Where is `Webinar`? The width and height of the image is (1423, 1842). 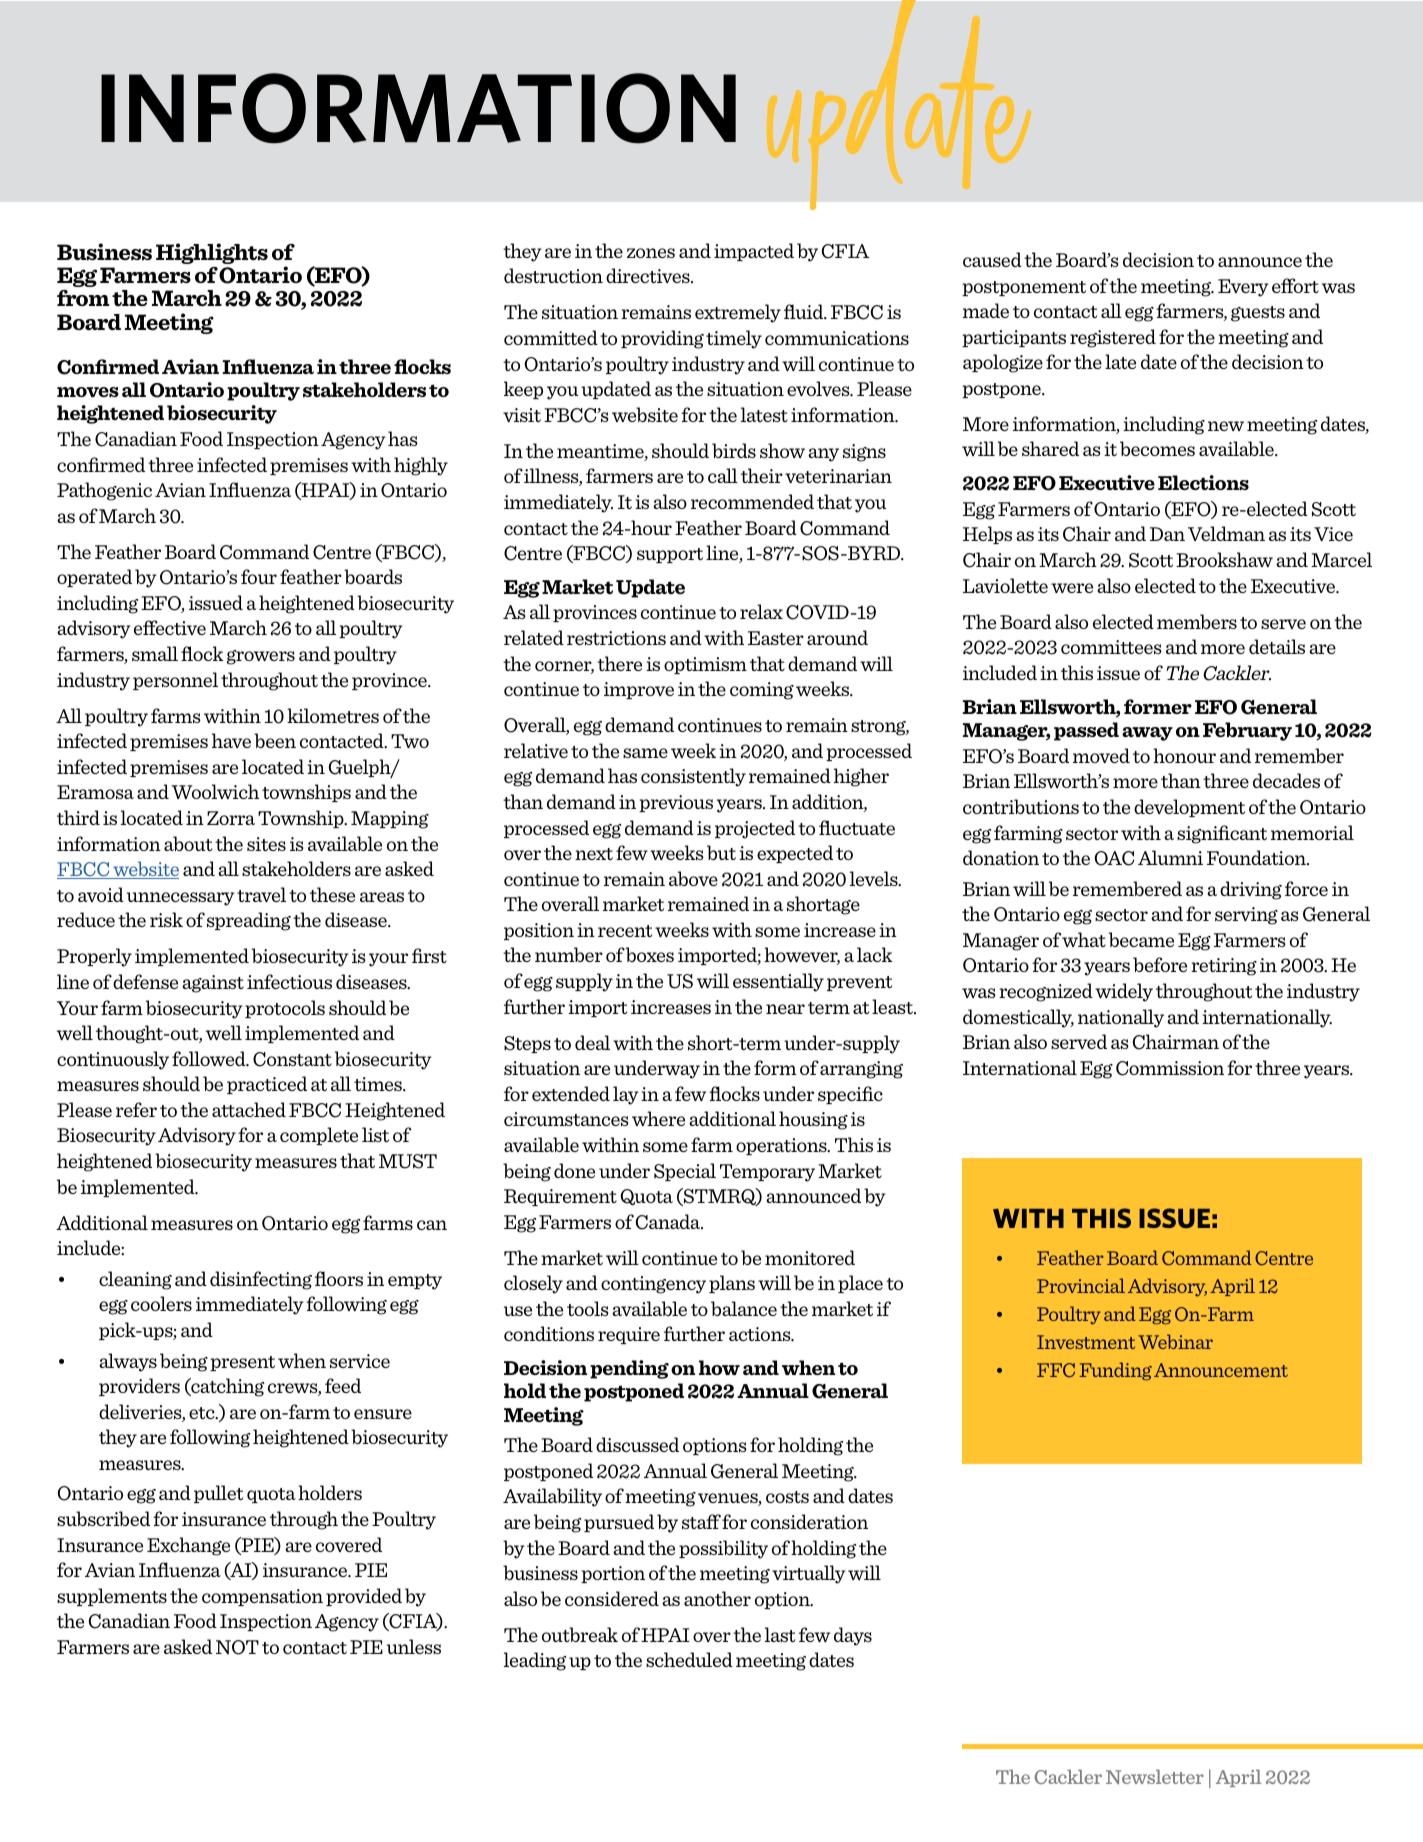 Webinar is located at coordinates (1175, 1341).
